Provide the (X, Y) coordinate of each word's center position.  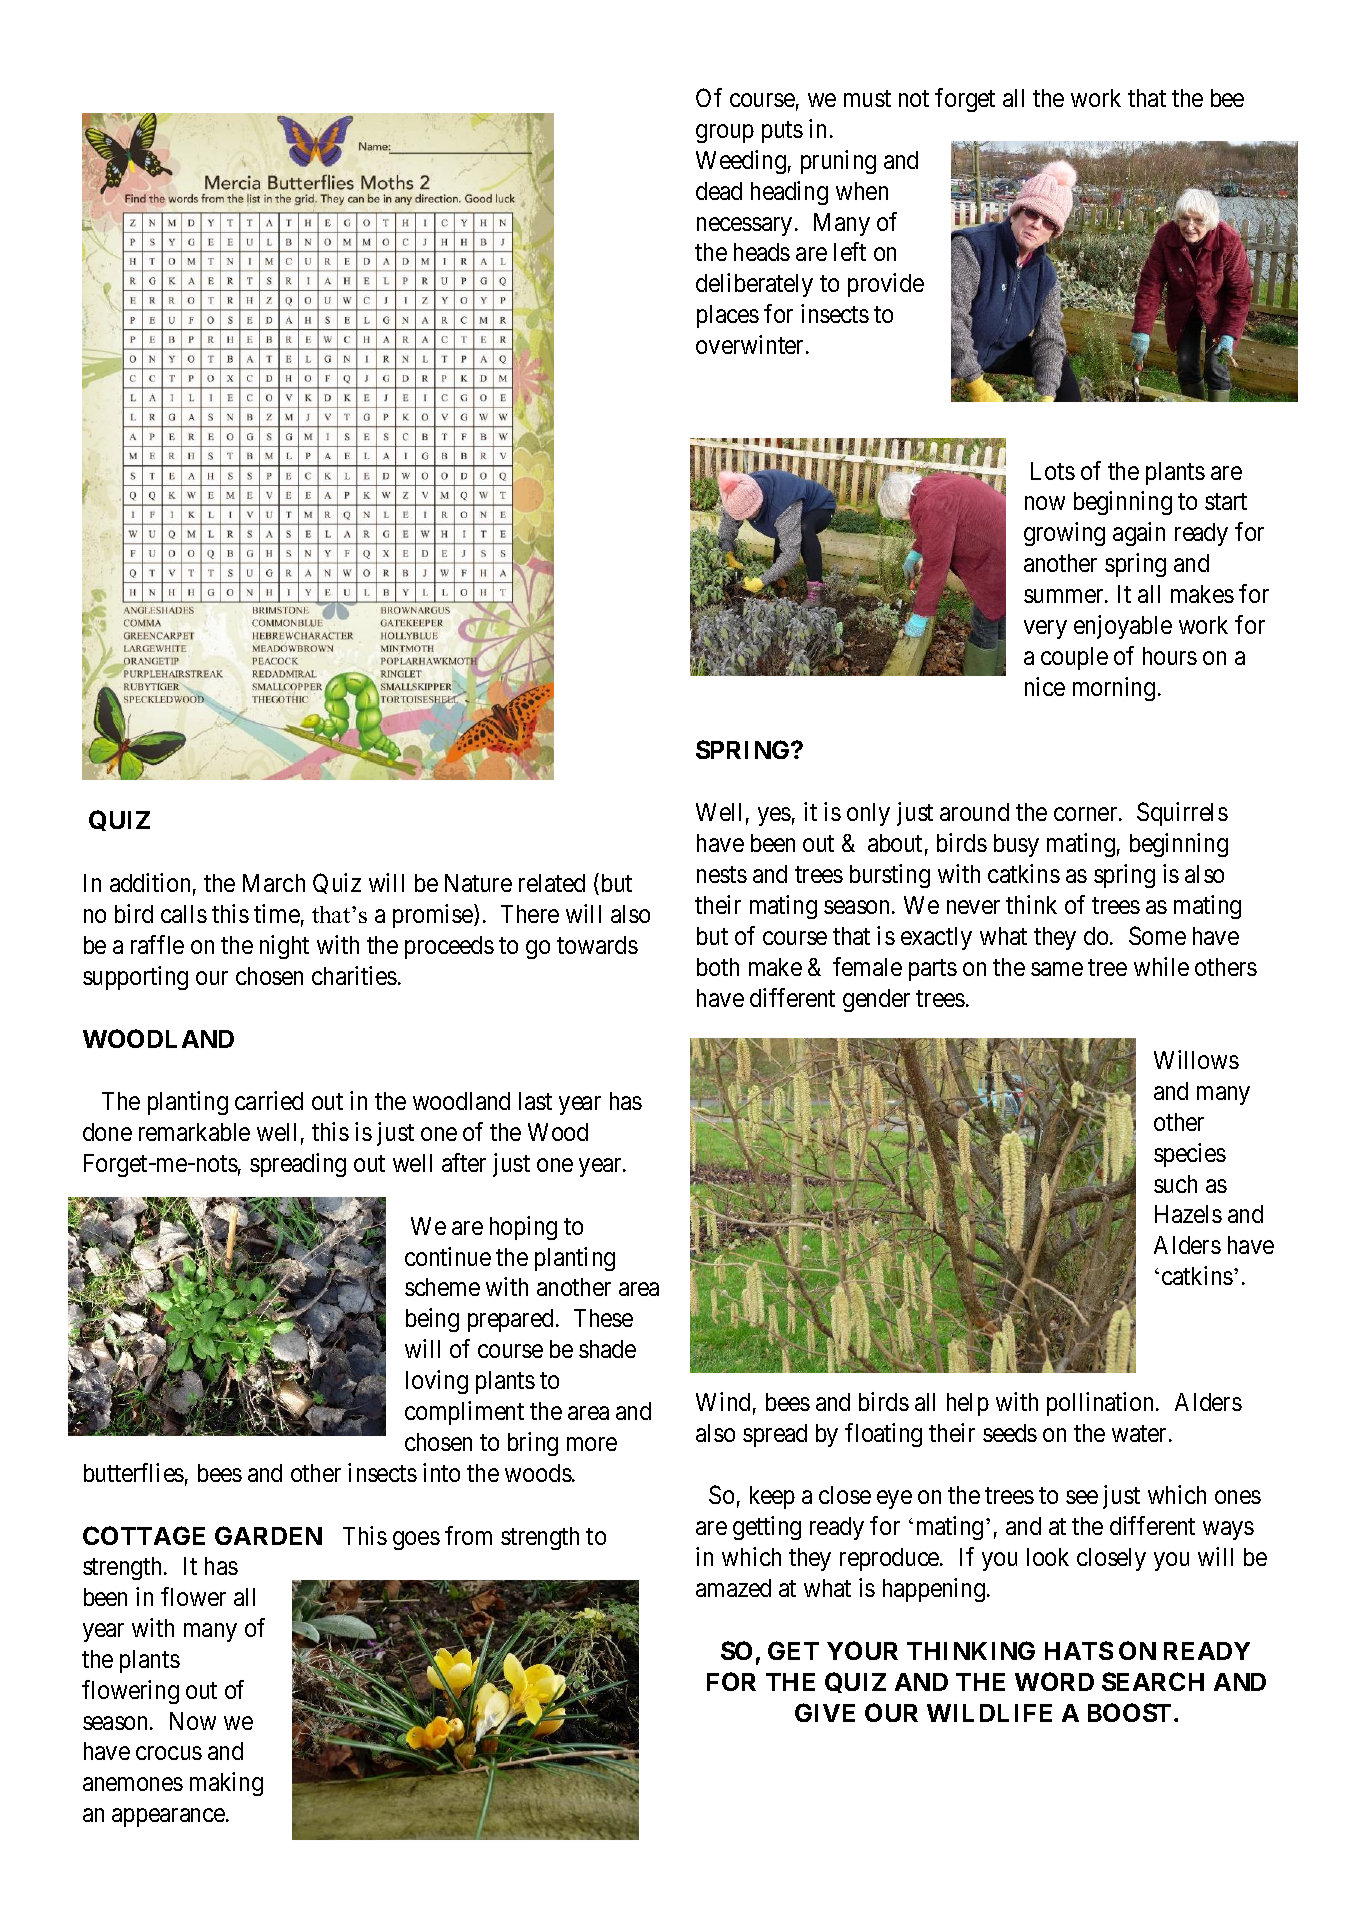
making (226, 1784)
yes (774, 817)
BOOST (1129, 1712)
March (274, 883)
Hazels (1188, 1214)
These (603, 1318)
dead (719, 191)
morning (1114, 689)
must (867, 99)
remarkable (194, 1132)
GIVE (825, 1712)
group (725, 133)
